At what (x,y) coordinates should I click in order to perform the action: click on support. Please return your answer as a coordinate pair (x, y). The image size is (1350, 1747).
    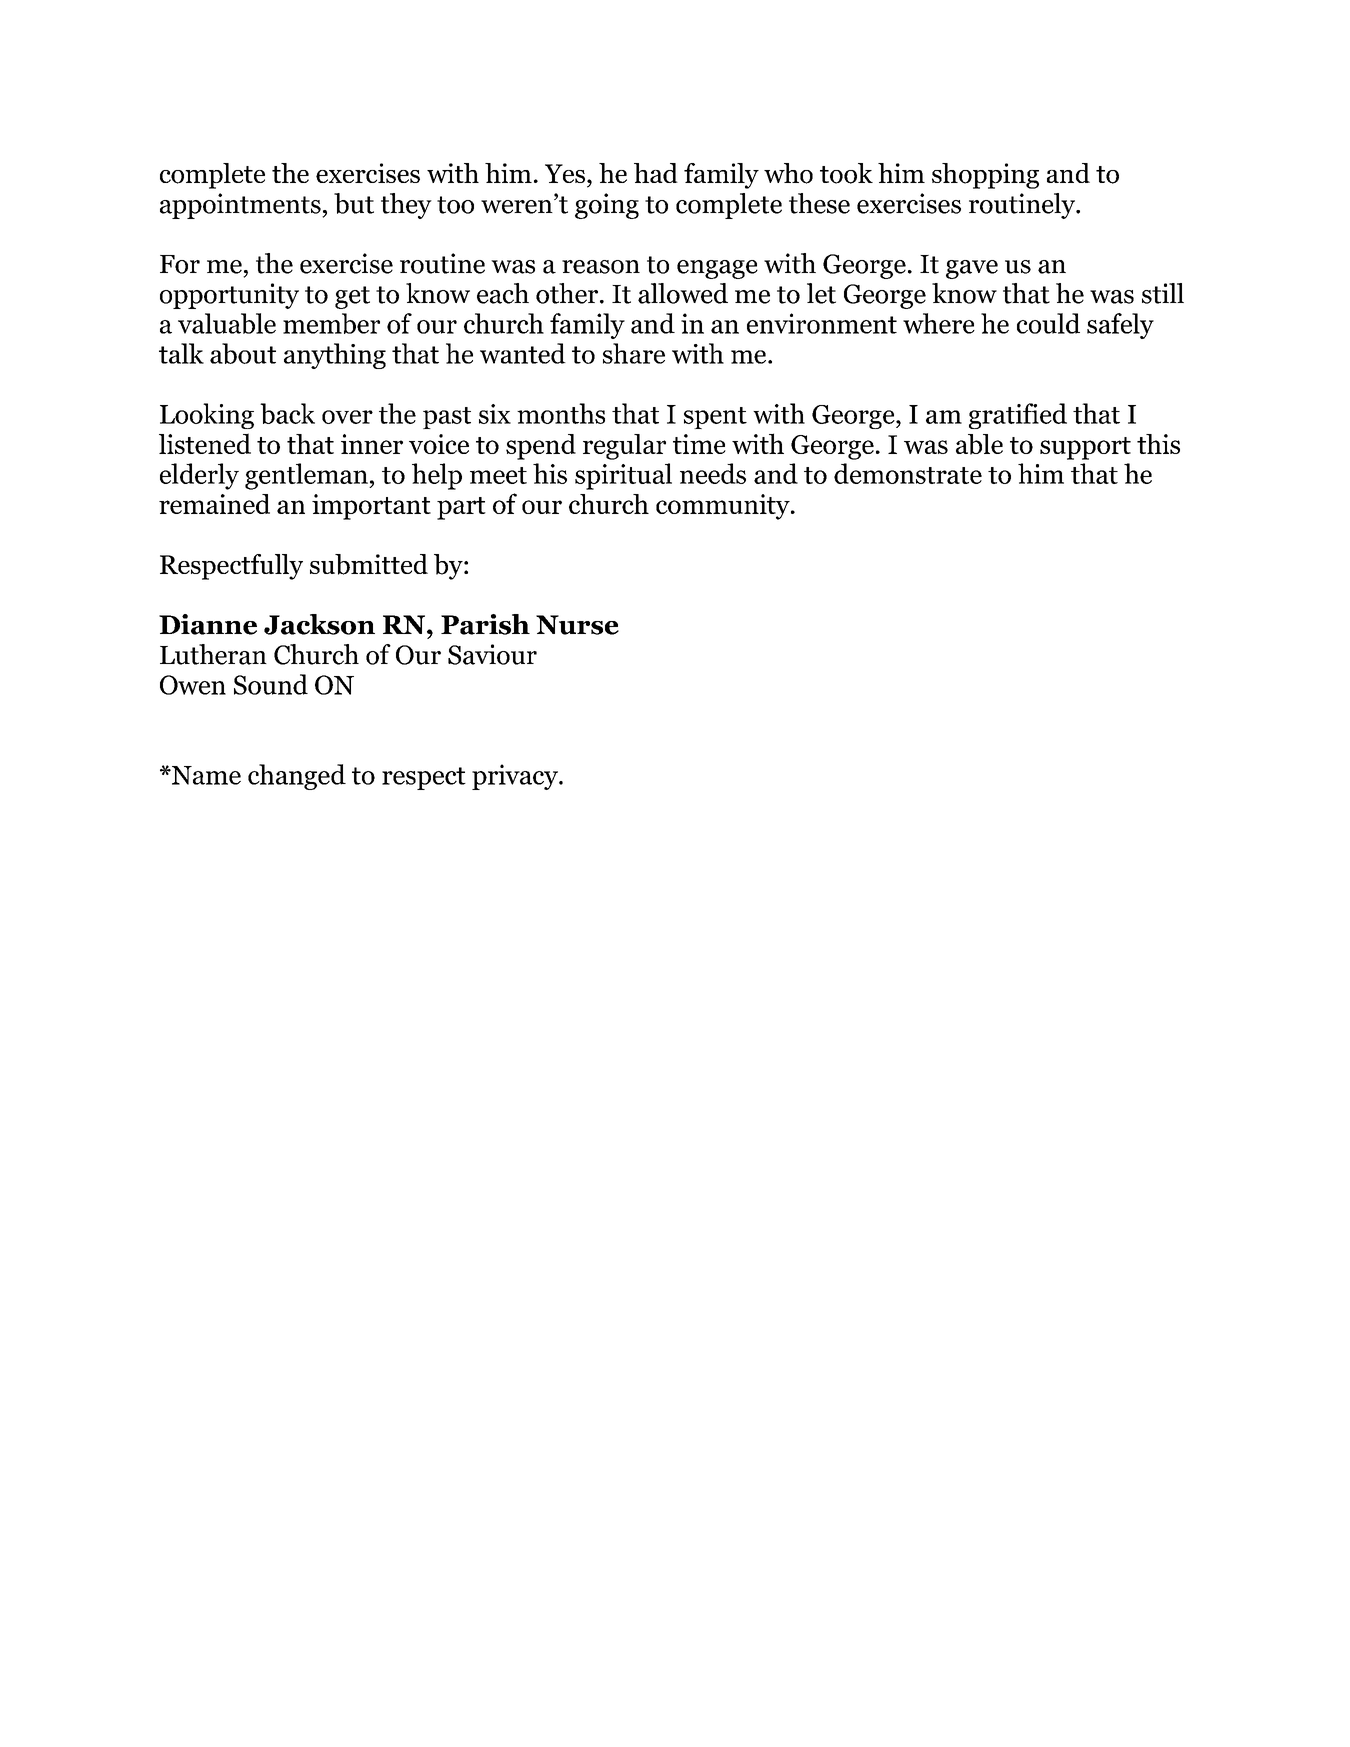
    Looking at the image, I should click on (1085, 448).
